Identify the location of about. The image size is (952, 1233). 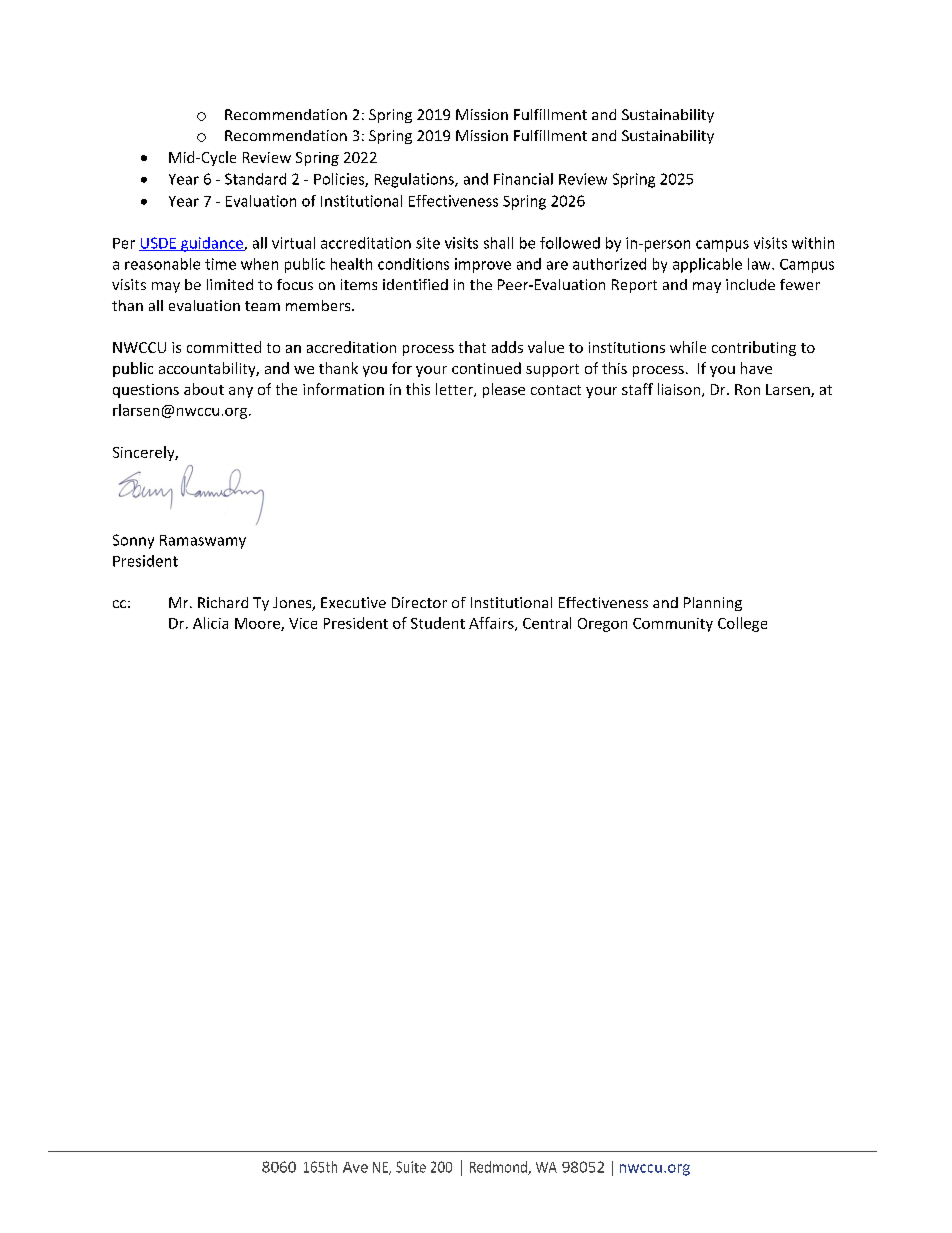
(204, 389).
